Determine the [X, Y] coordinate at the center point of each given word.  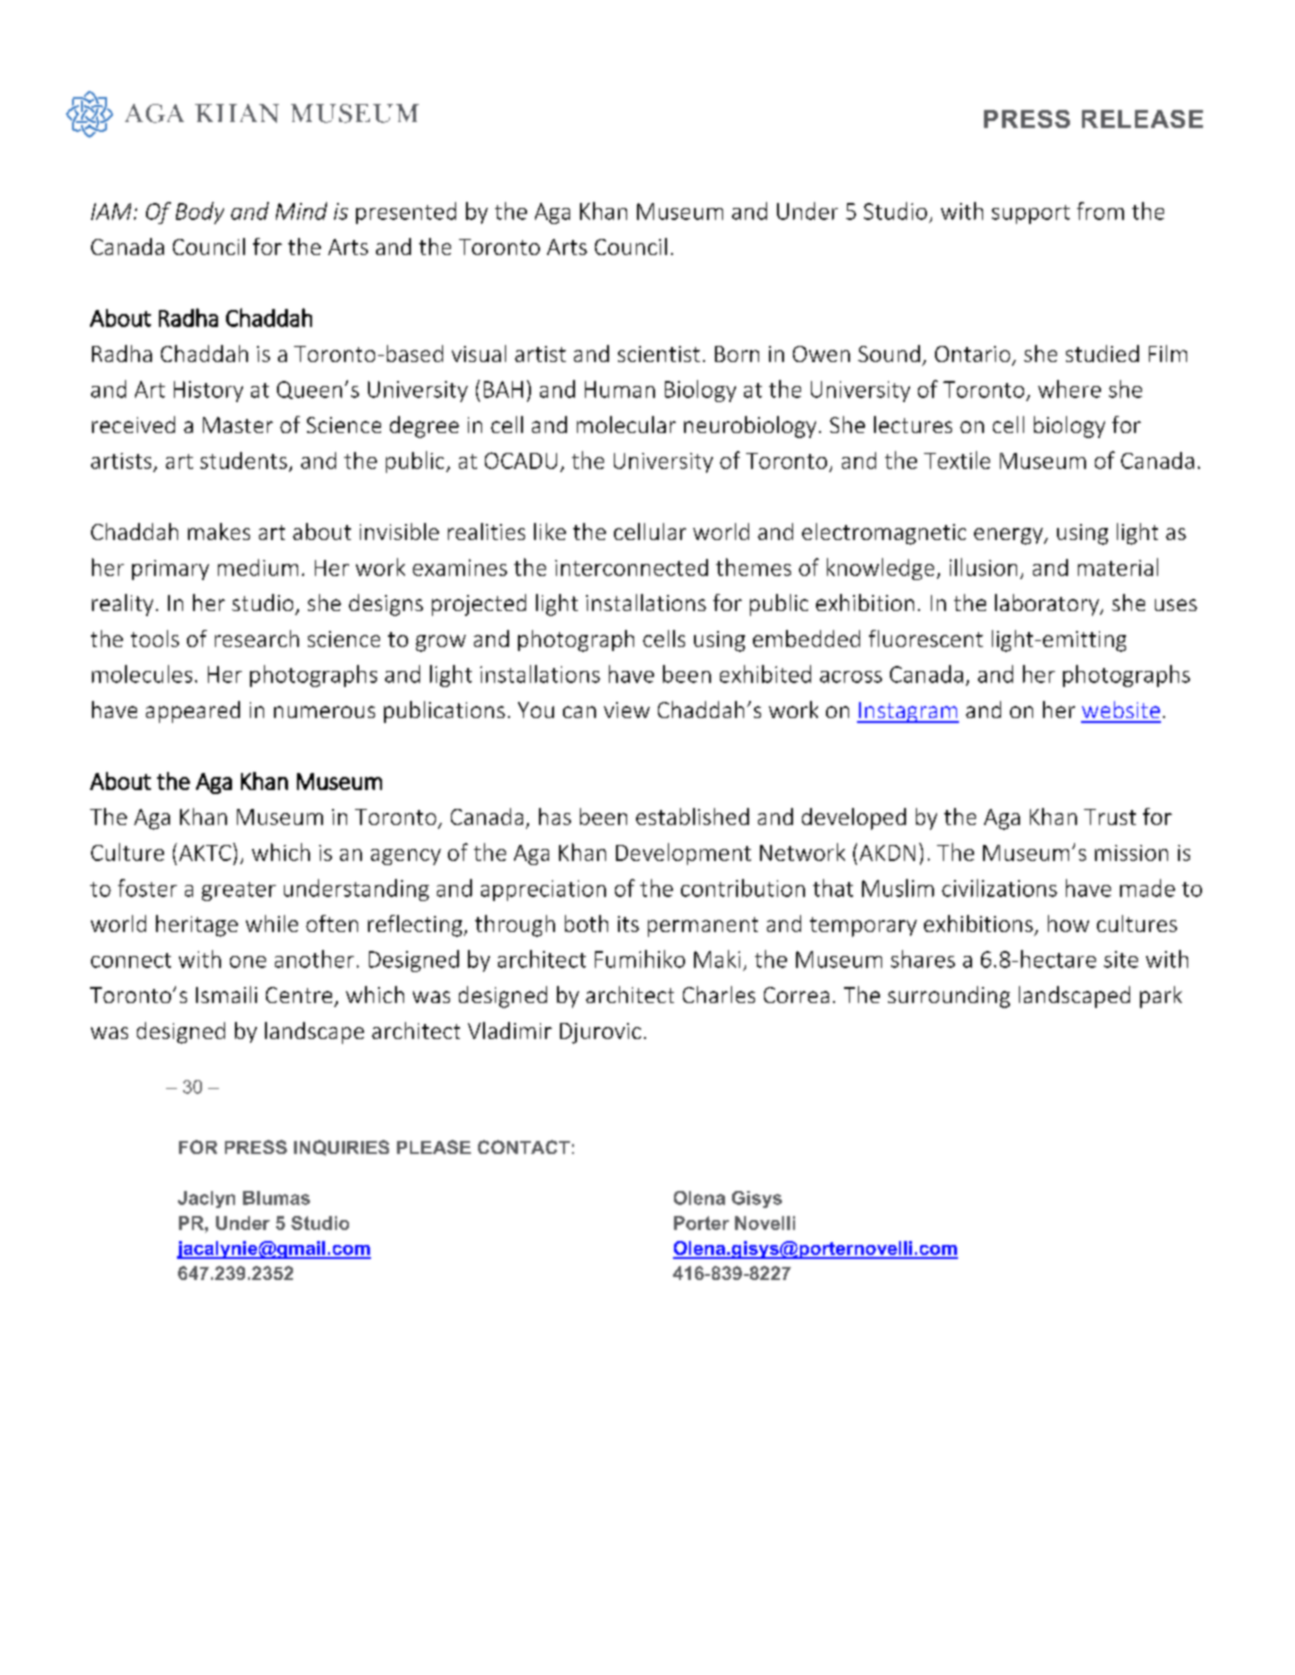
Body [200, 213]
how [1068, 923]
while [272, 923]
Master [238, 425]
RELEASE [1142, 119]
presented [406, 213]
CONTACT [524, 1147]
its [628, 924]
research [257, 638]
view [627, 710]
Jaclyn [206, 1199]
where [1069, 389]
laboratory [1048, 605]
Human [620, 389]
